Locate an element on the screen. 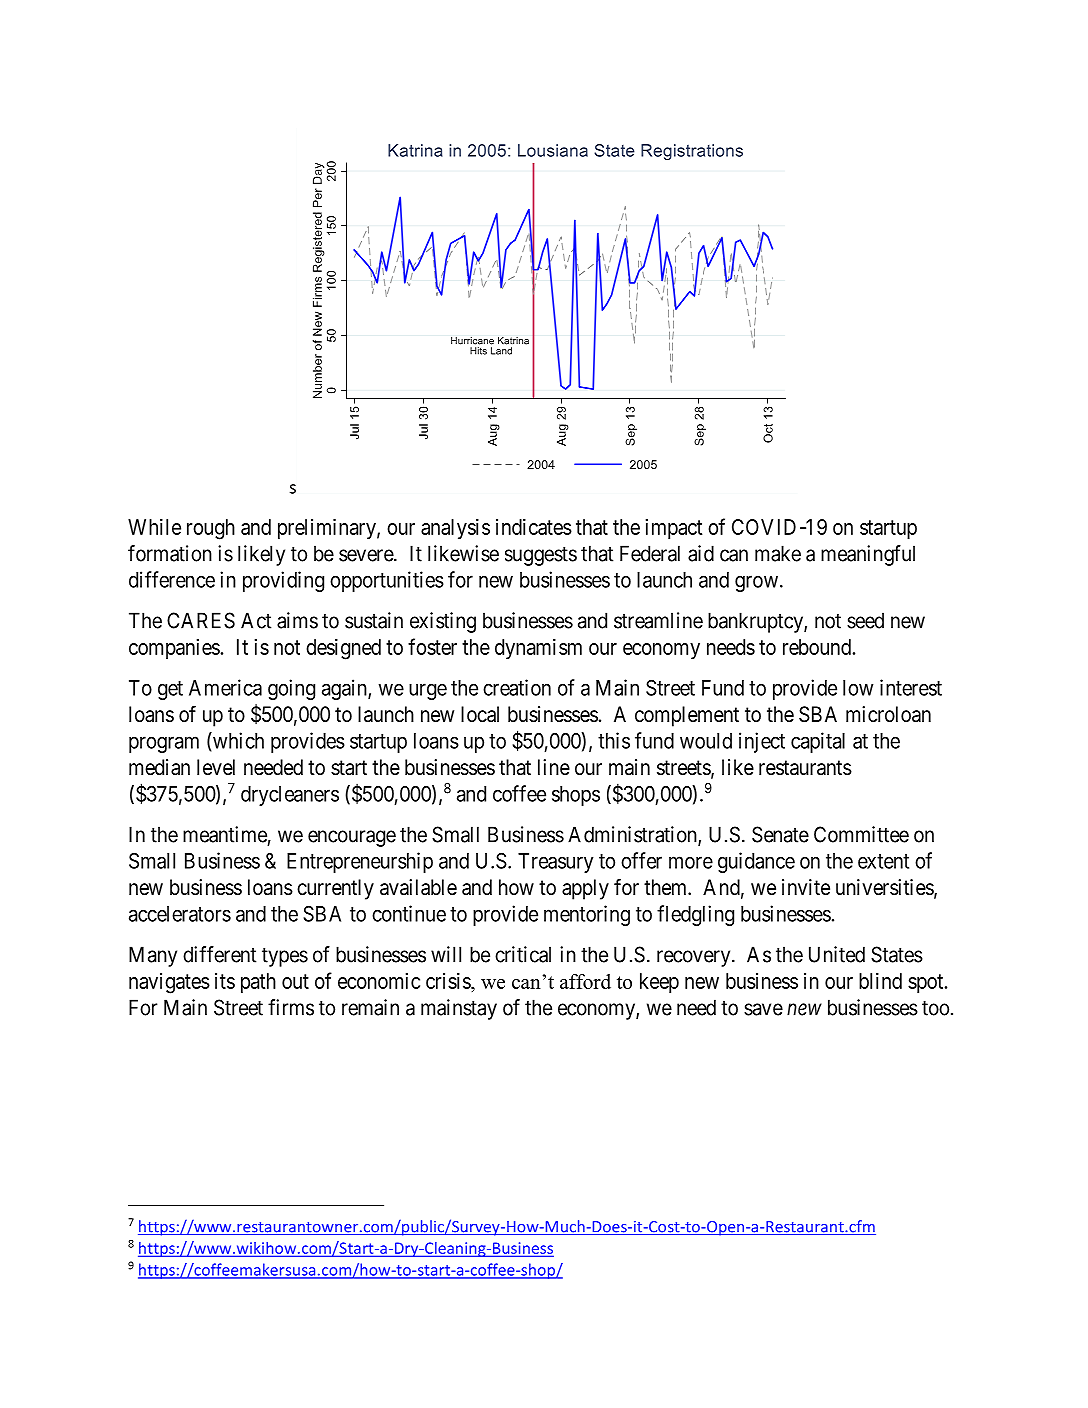 The width and height of the screenshot is (1088, 1408). encourage is located at coordinates (352, 838).
